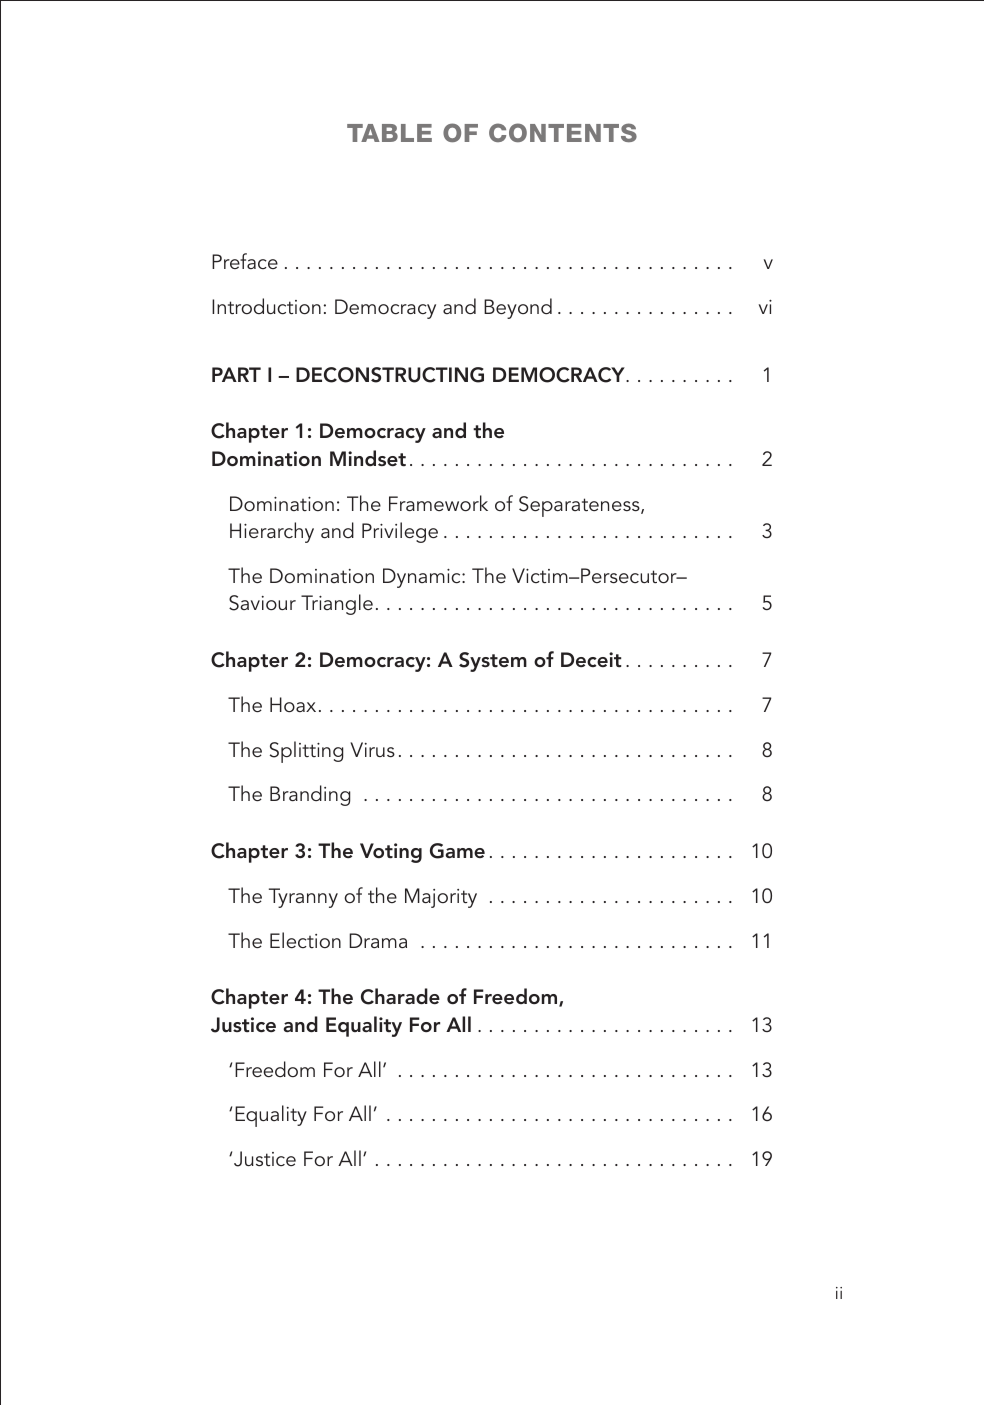 This screenshot has width=984, height=1405. Describe the element at coordinates (305, 940) in the screenshot. I see `Election` at that location.
